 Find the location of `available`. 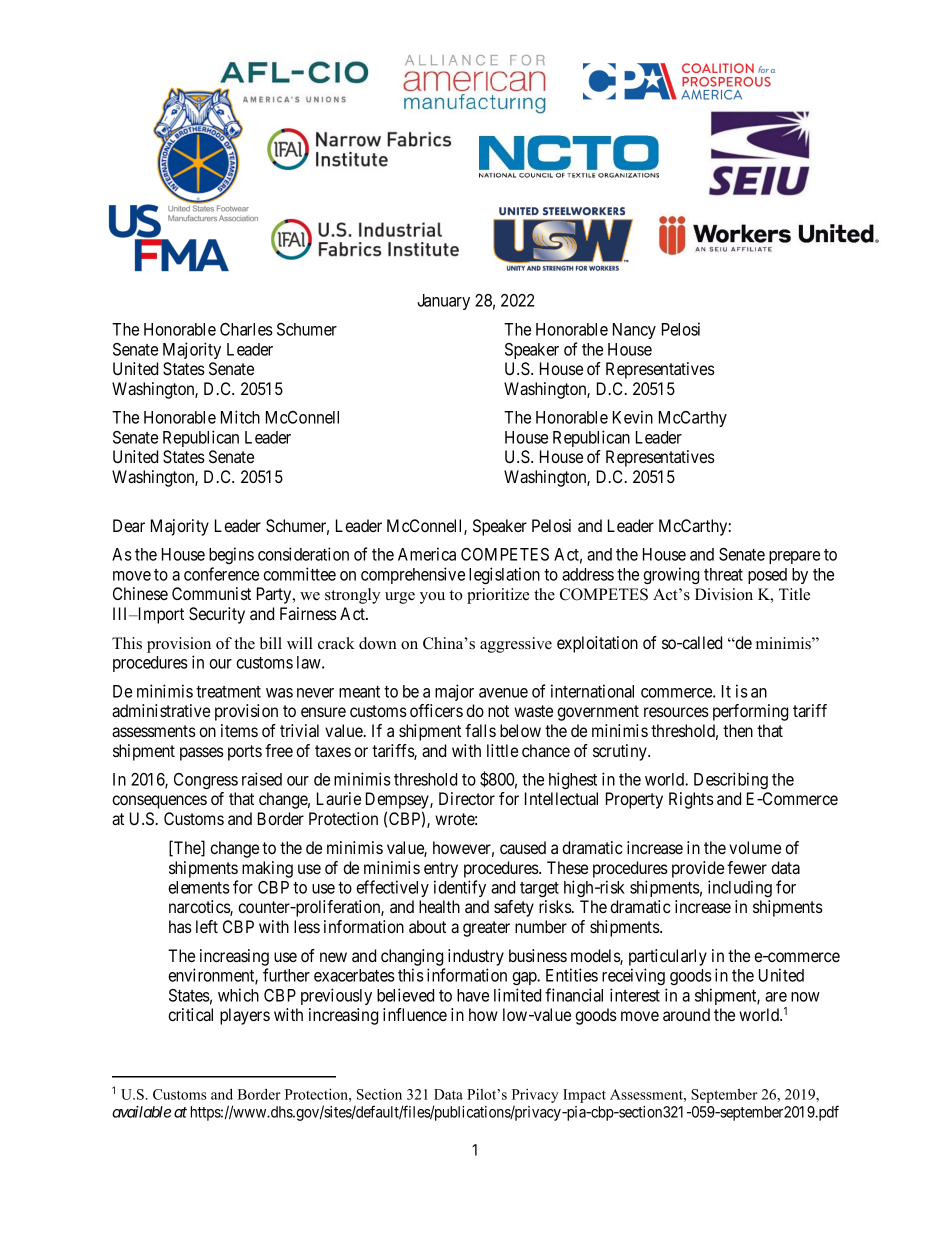

available is located at coordinates (141, 1112).
